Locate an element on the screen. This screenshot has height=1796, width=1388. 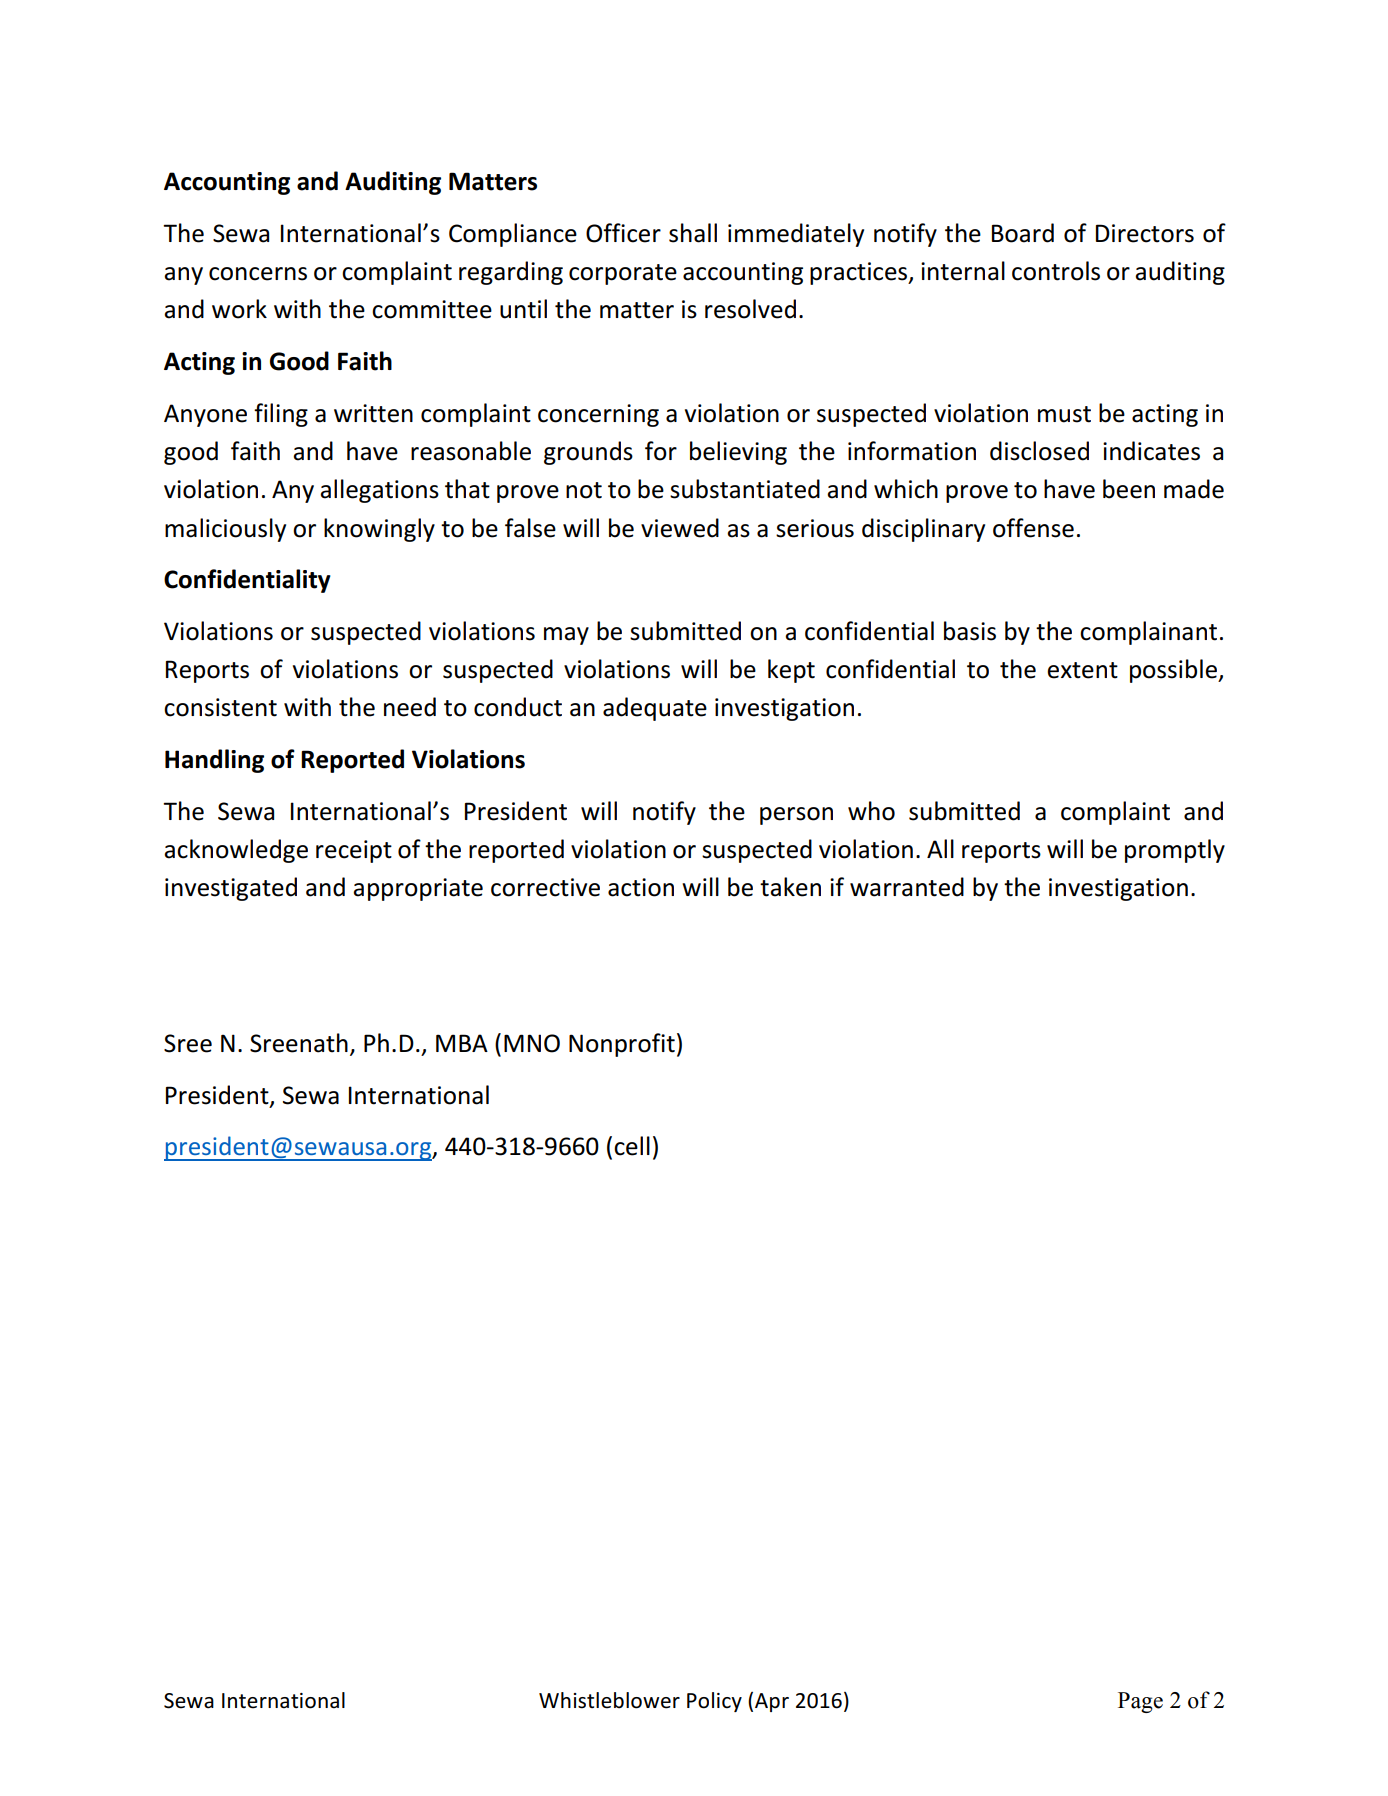
Policy is located at coordinates (714, 1702).
